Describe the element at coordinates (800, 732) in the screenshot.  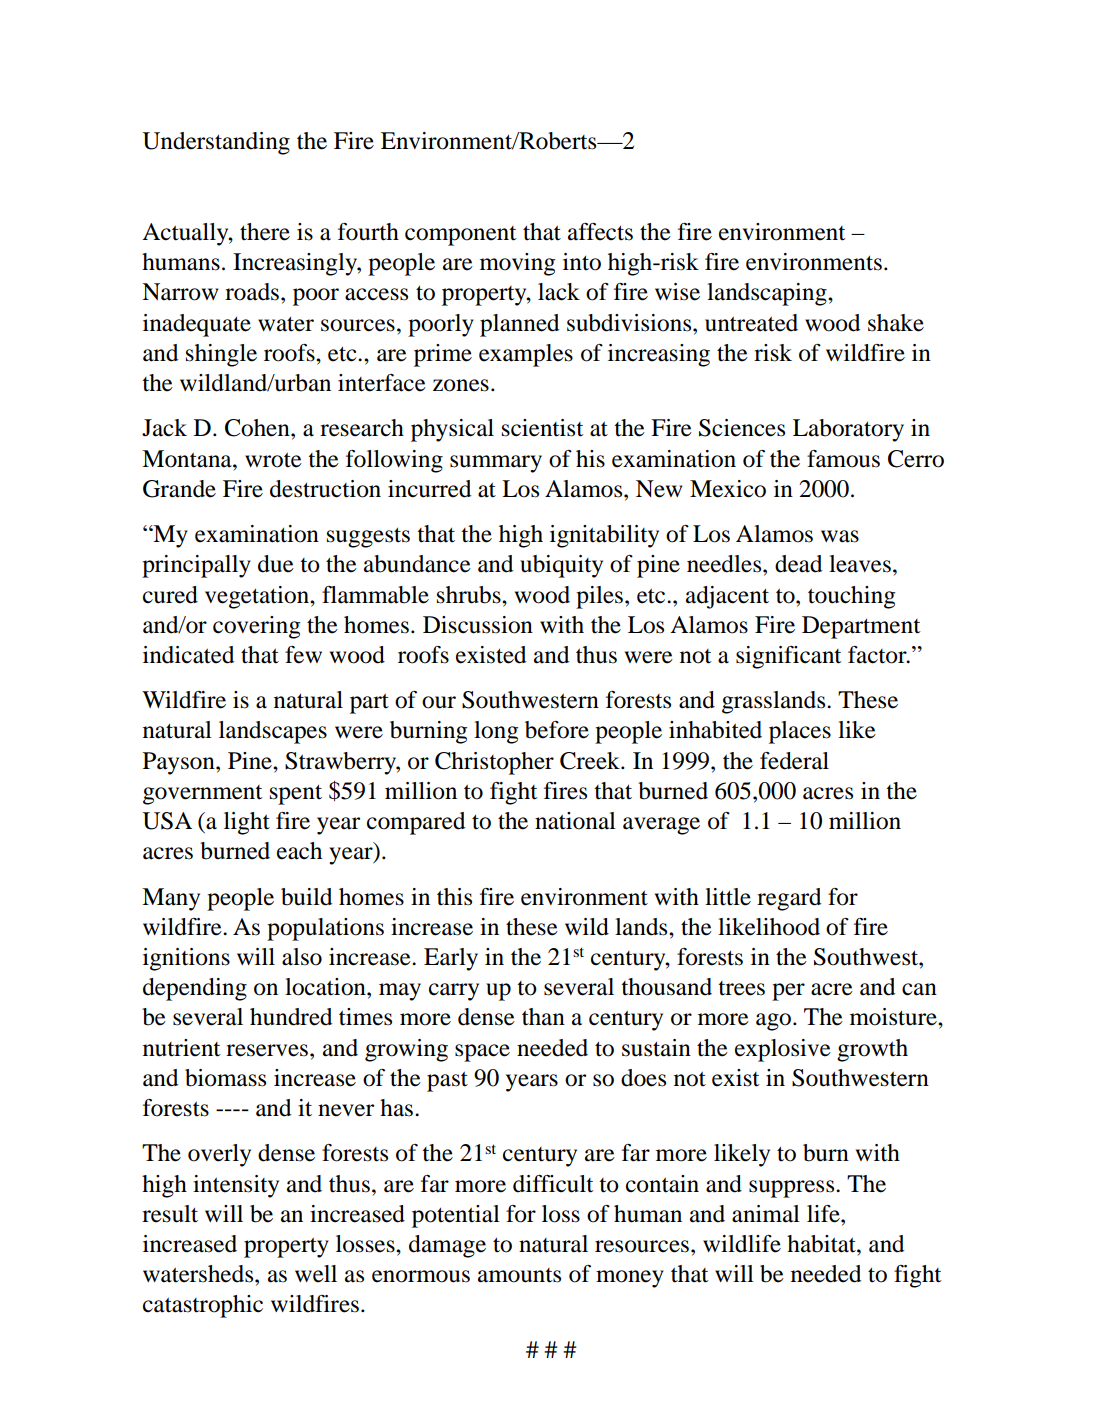
I see `places` at that location.
